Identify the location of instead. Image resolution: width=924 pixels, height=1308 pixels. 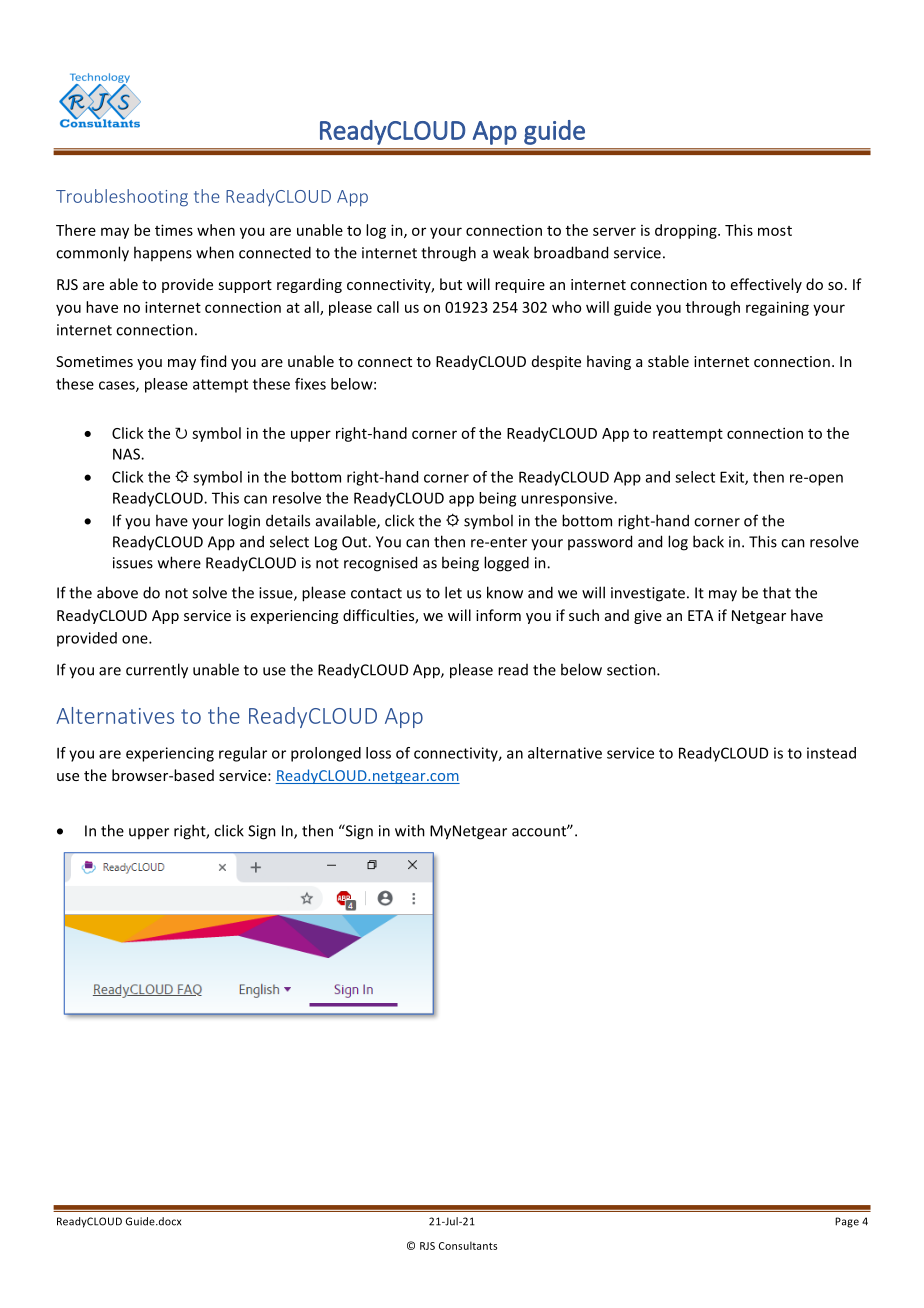
(831, 753).
